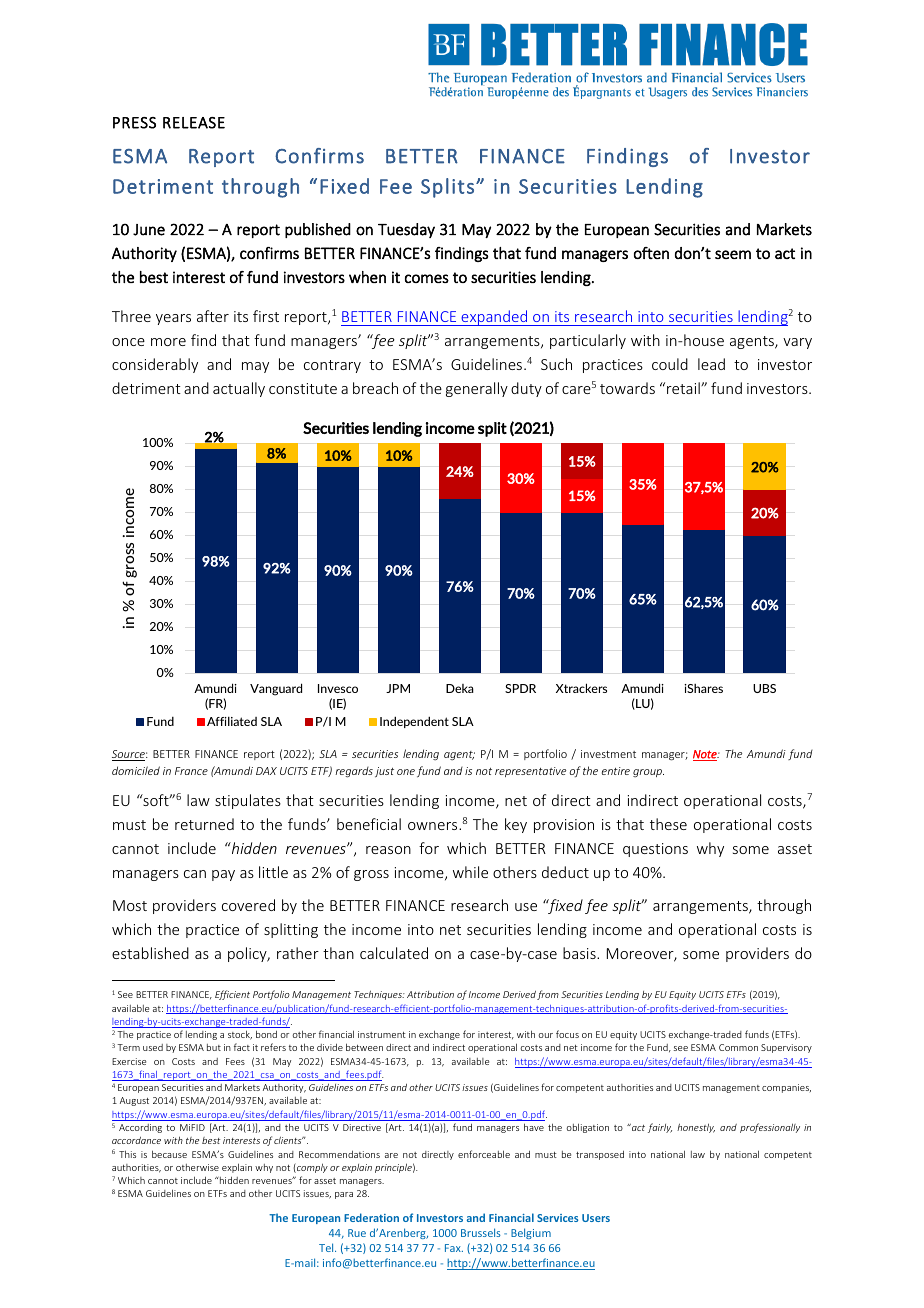 This screenshot has width=924, height=1308. Describe the element at coordinates (470, 872) in the screenshot. I see `while` at that location.
